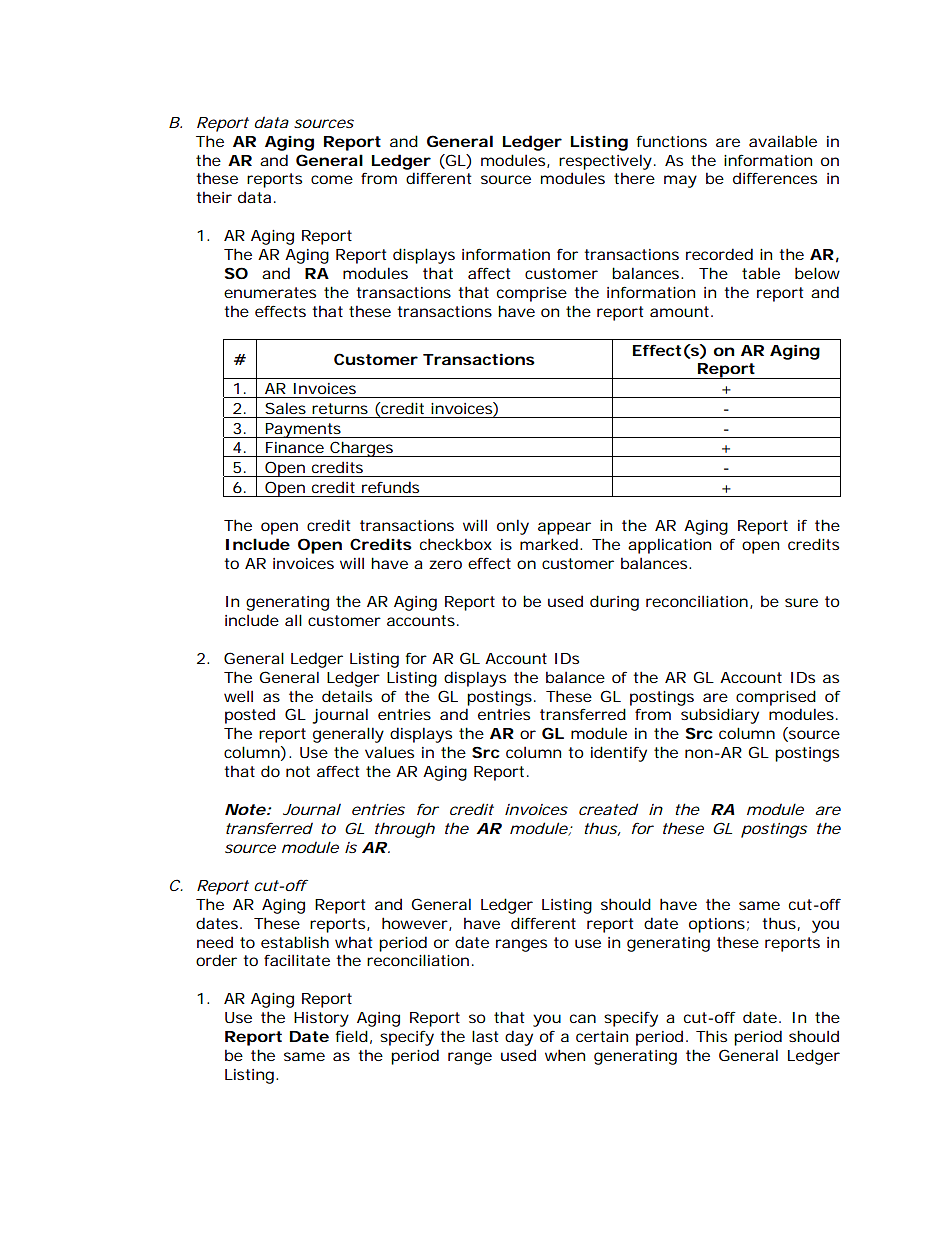 The height and width of the screenshot is (1233, 952). What do you see at coordinates (519, 1038) in the screenshot?
I see `day` at bounding box center [519, 1038].
